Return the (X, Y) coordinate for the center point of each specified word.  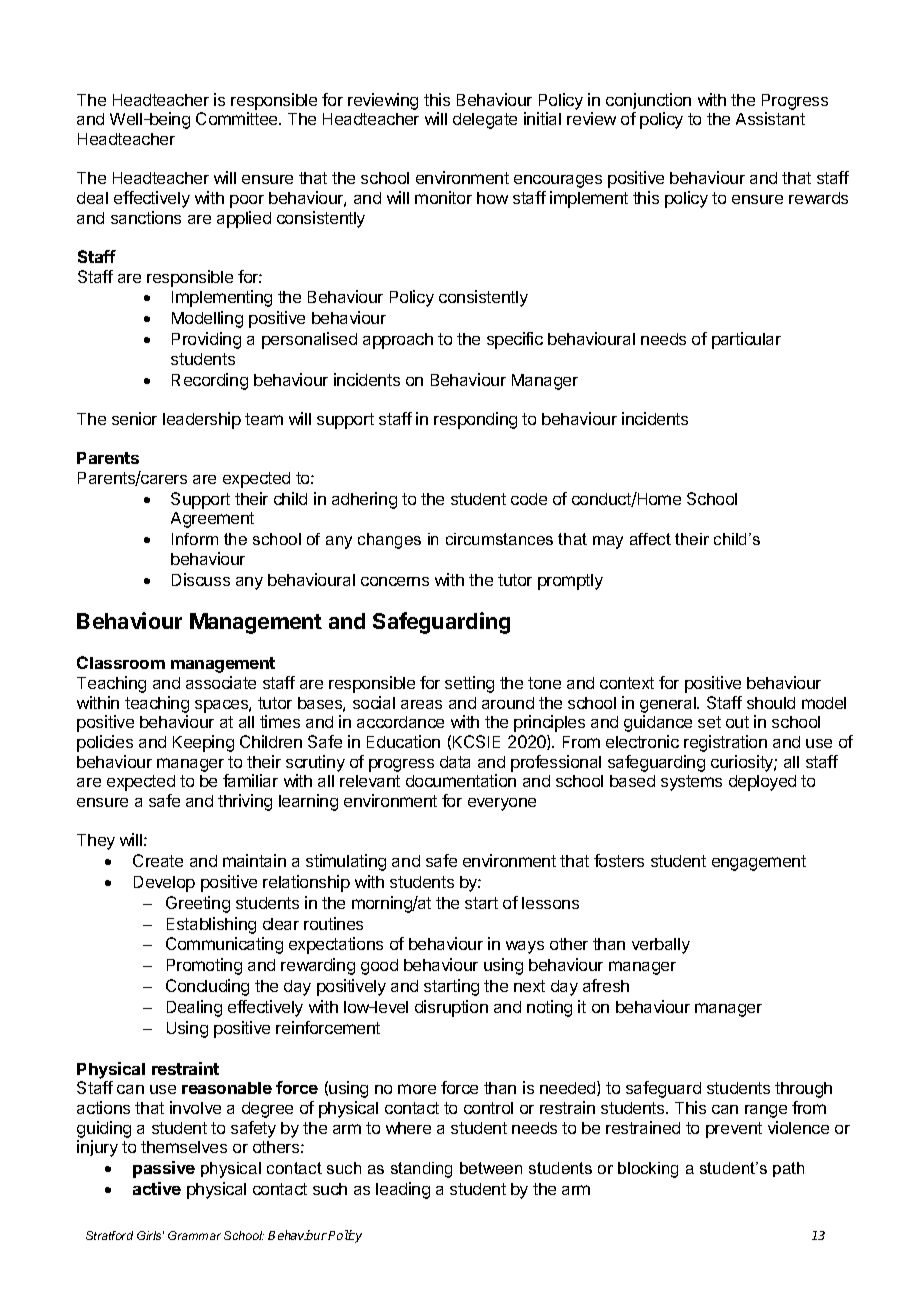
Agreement (212, 520)
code (529, 499)
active (157, 1188)
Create (158, 860)
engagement (759, 863)
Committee (238, 118)
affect (650, 539)
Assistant (770, 118)
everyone (502, 804)
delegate (485, 121)
